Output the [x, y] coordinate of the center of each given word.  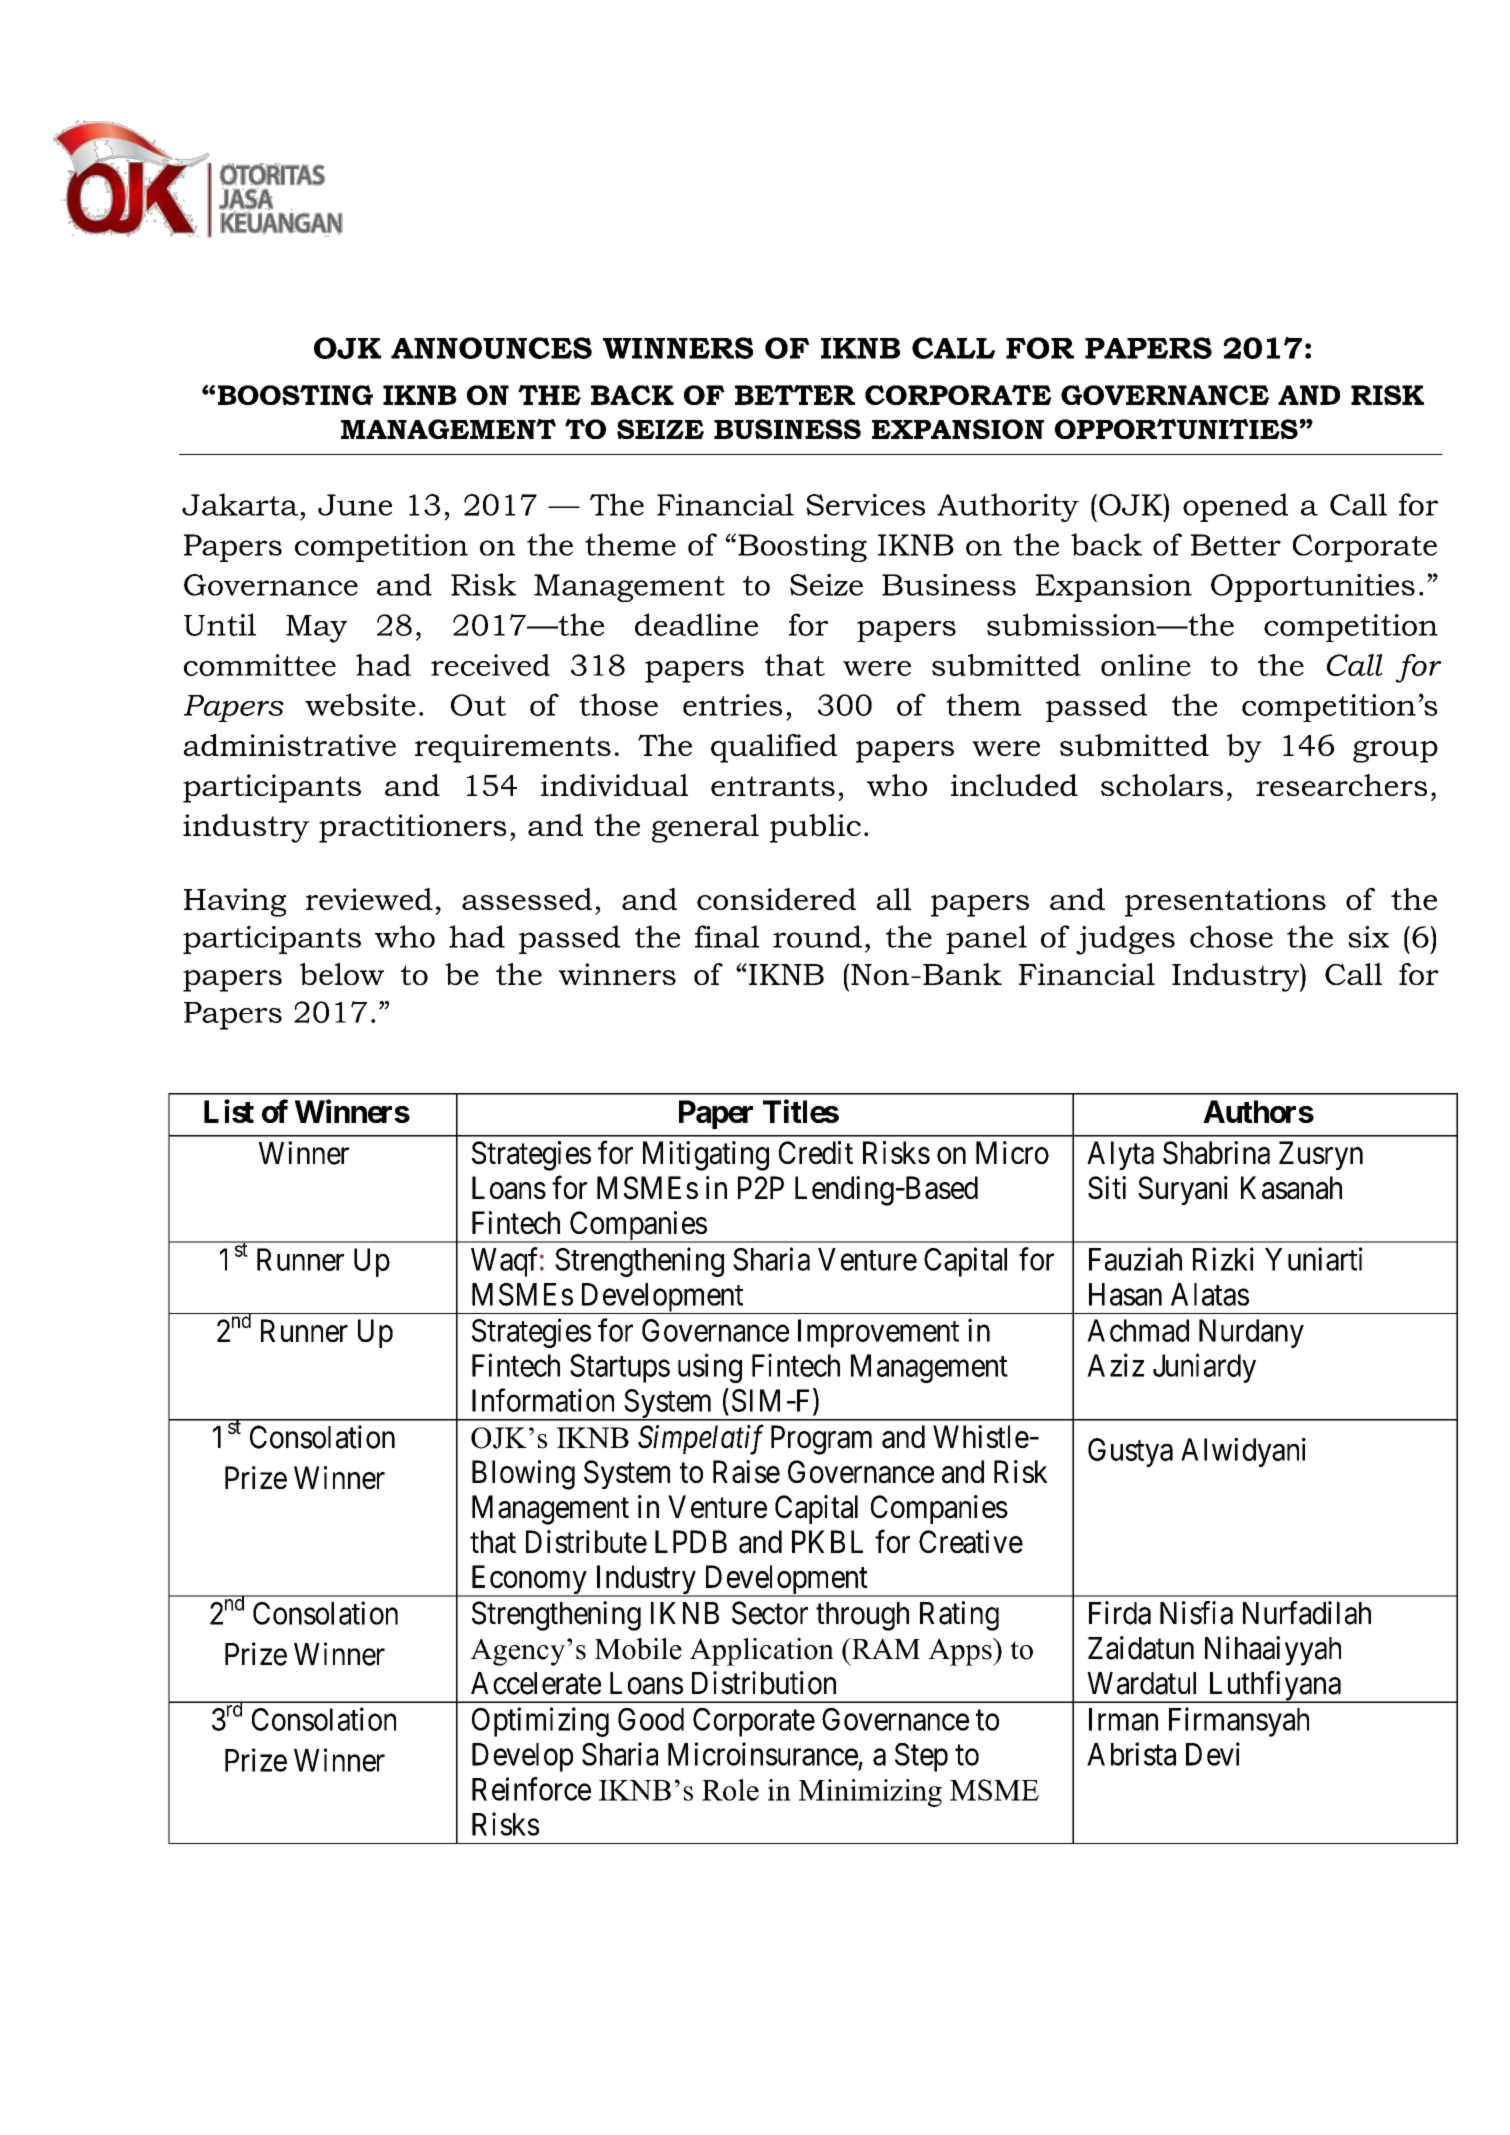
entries [732, 705]
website [360, 704]
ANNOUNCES [491, 348]
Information [543, 1400]
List [229, 1111]
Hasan [1125, 1294]
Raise [746, 1472]
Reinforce [531, 1789]
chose [1231, 936]
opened [1235, 507]
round [817, 936]
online [1146, 665]
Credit [816, 1152]
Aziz [1115, 1365]
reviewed [369, 899]
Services [865, 505]
